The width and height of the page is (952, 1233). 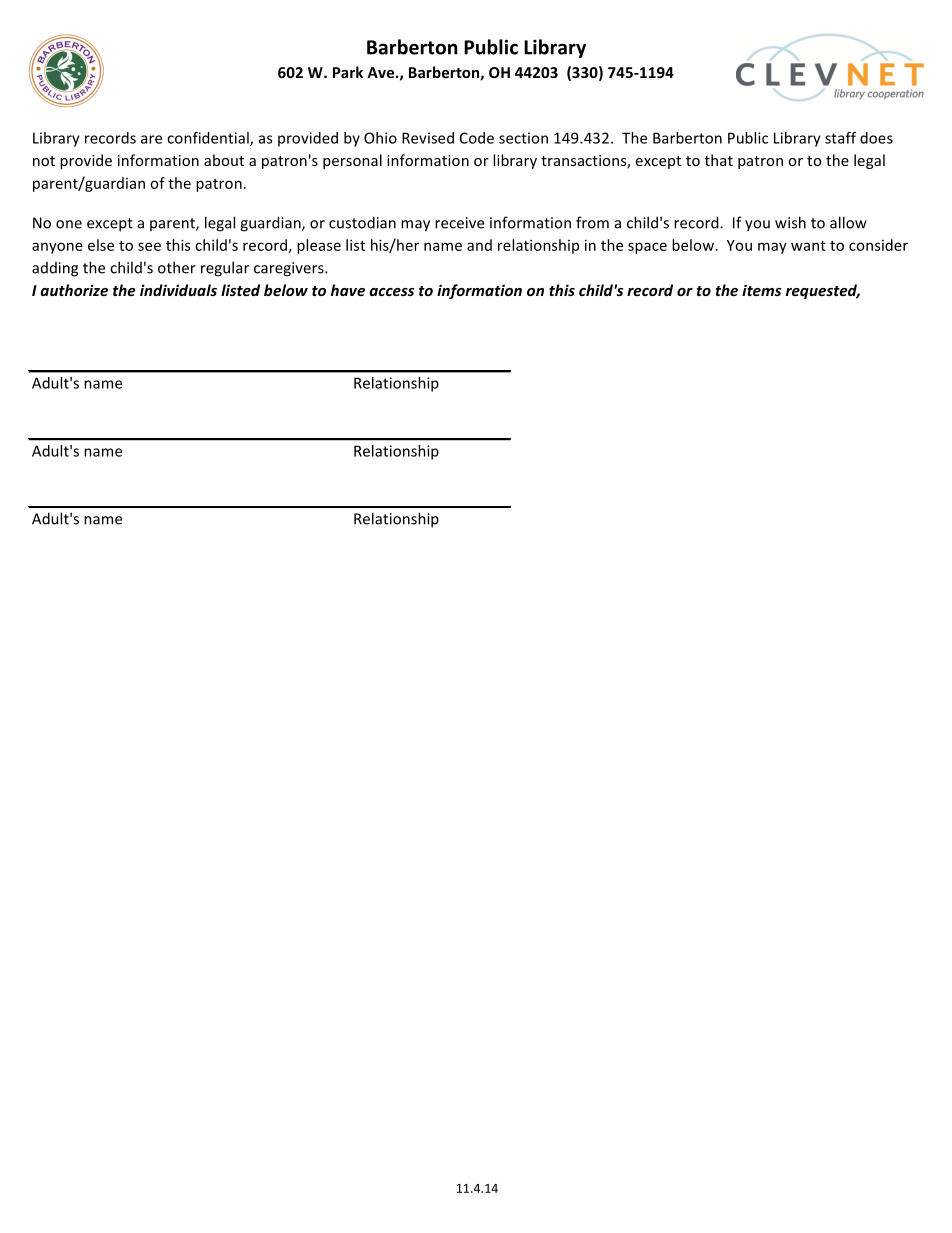 I want to click on Park, so click(x=348, y=72).
